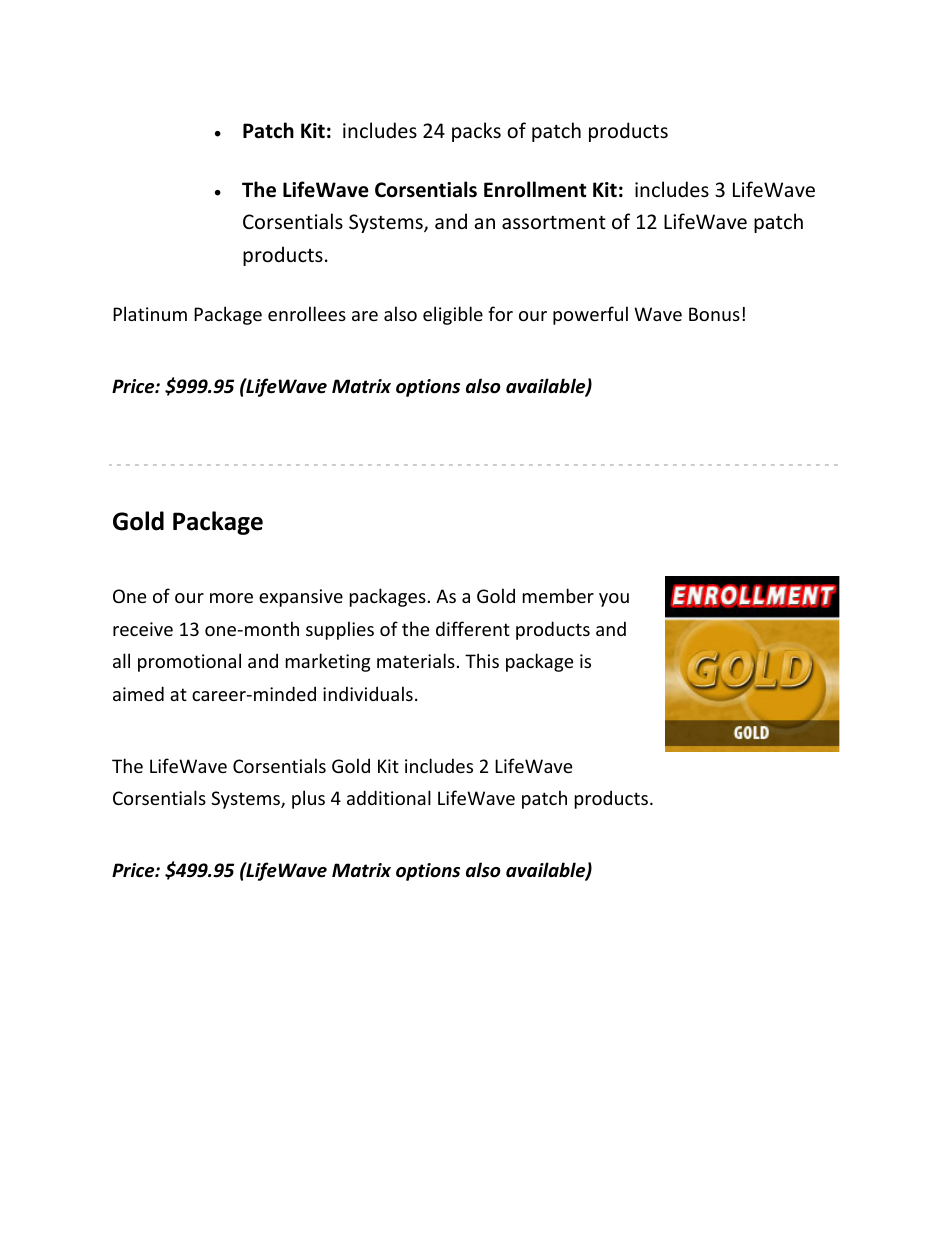  Describe the element at coordinates (554, 223) in the image. I see `assortment` at that location.
